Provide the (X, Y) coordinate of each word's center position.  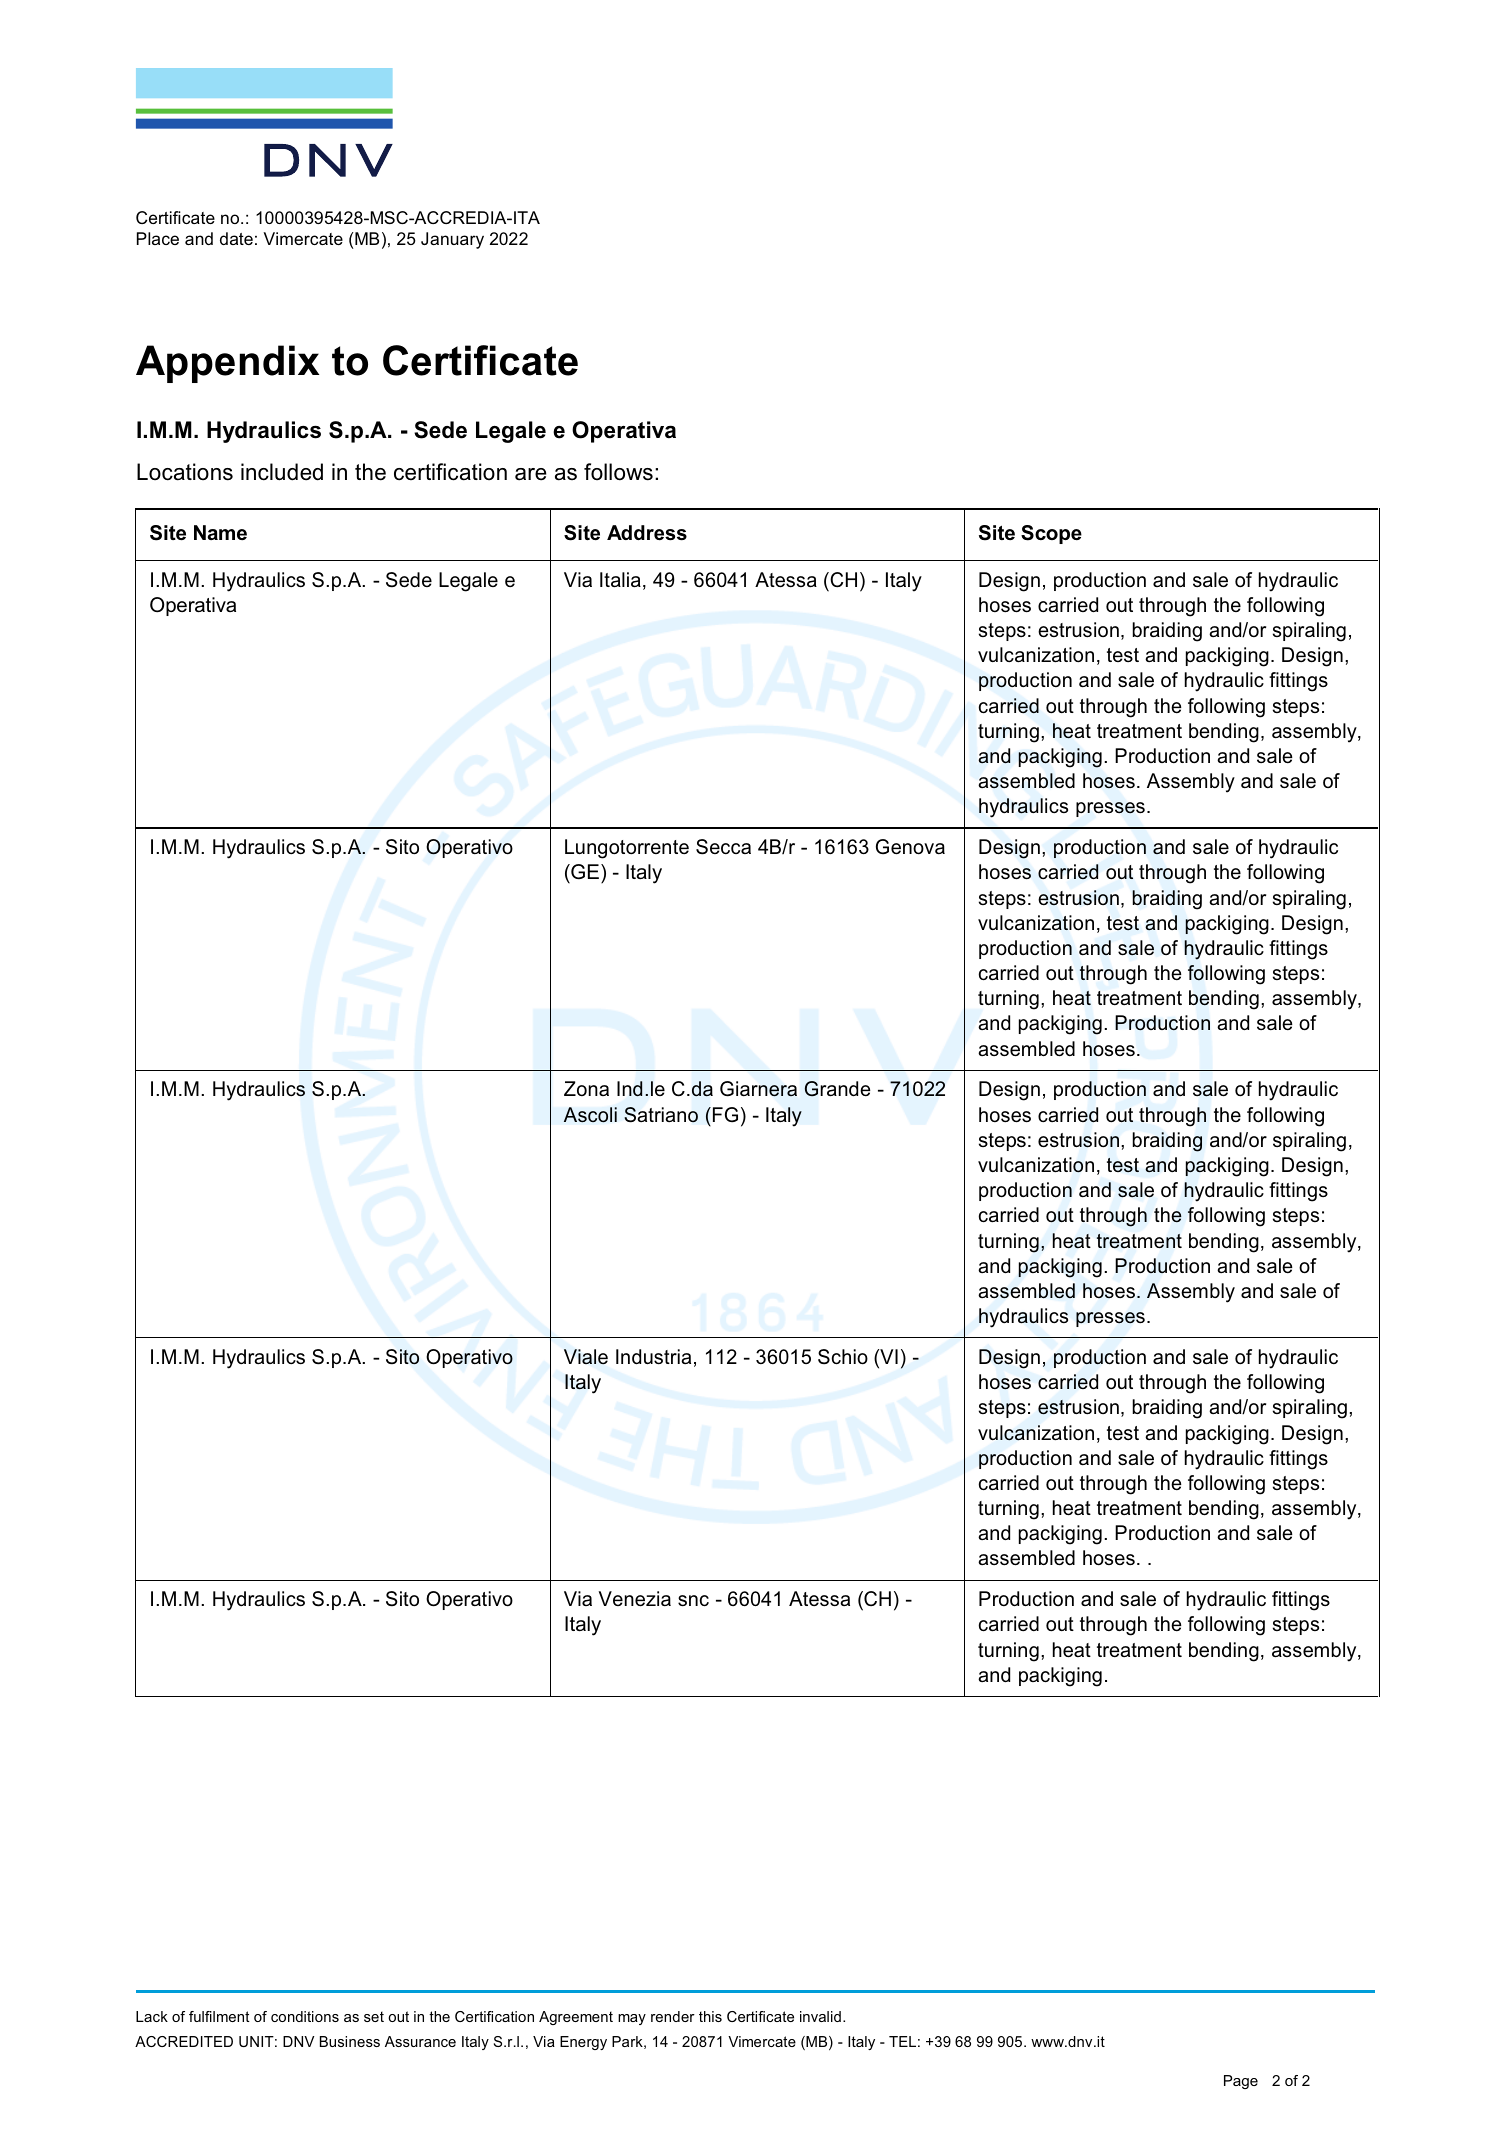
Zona (586, 1088)
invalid (820, 2016)
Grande (837, 1089)
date (236, 238)
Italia (620, 580)
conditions (305, 2016)
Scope (1051, 534)
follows (618, 472)
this (710, 2016)
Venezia (635, 1599)
